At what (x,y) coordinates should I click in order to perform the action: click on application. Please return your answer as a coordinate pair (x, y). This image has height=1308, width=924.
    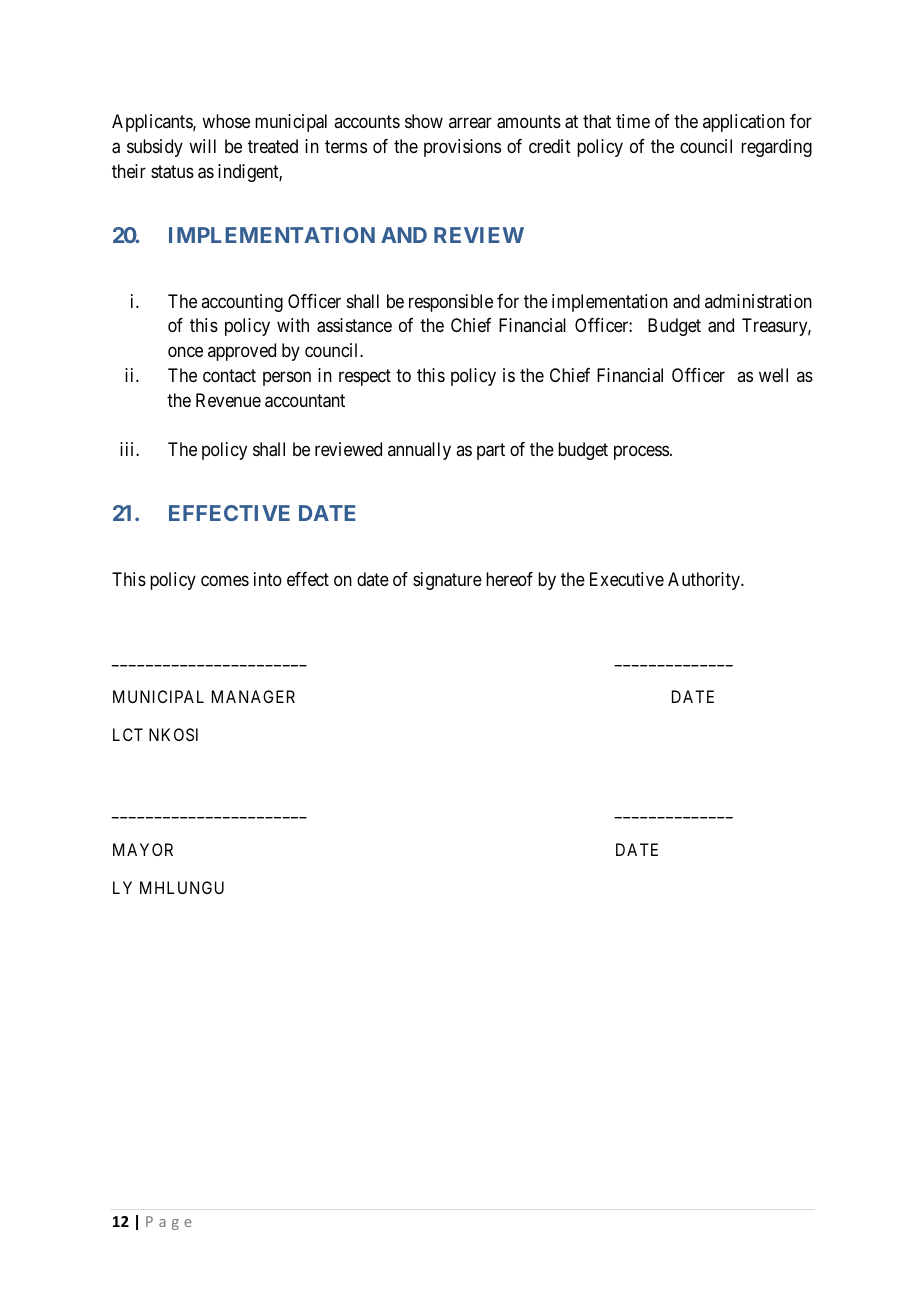
    Looking at the image, I should click on (744, 123).
